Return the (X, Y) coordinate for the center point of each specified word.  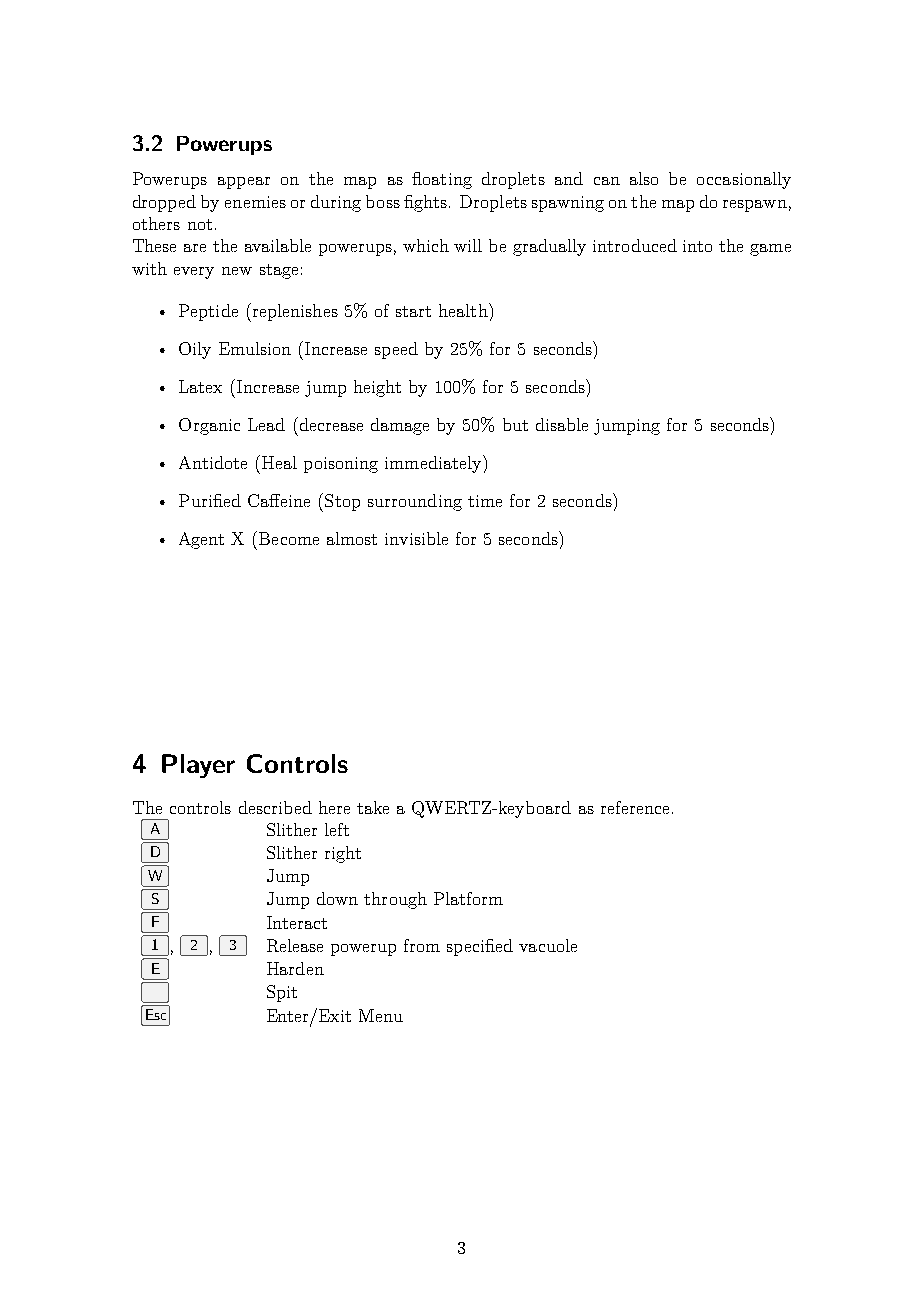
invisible (416, 538)
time (485, 501)
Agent (201, 540)
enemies (255, 202)
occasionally (744, 180)
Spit (282, 993)
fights (425, 203)
